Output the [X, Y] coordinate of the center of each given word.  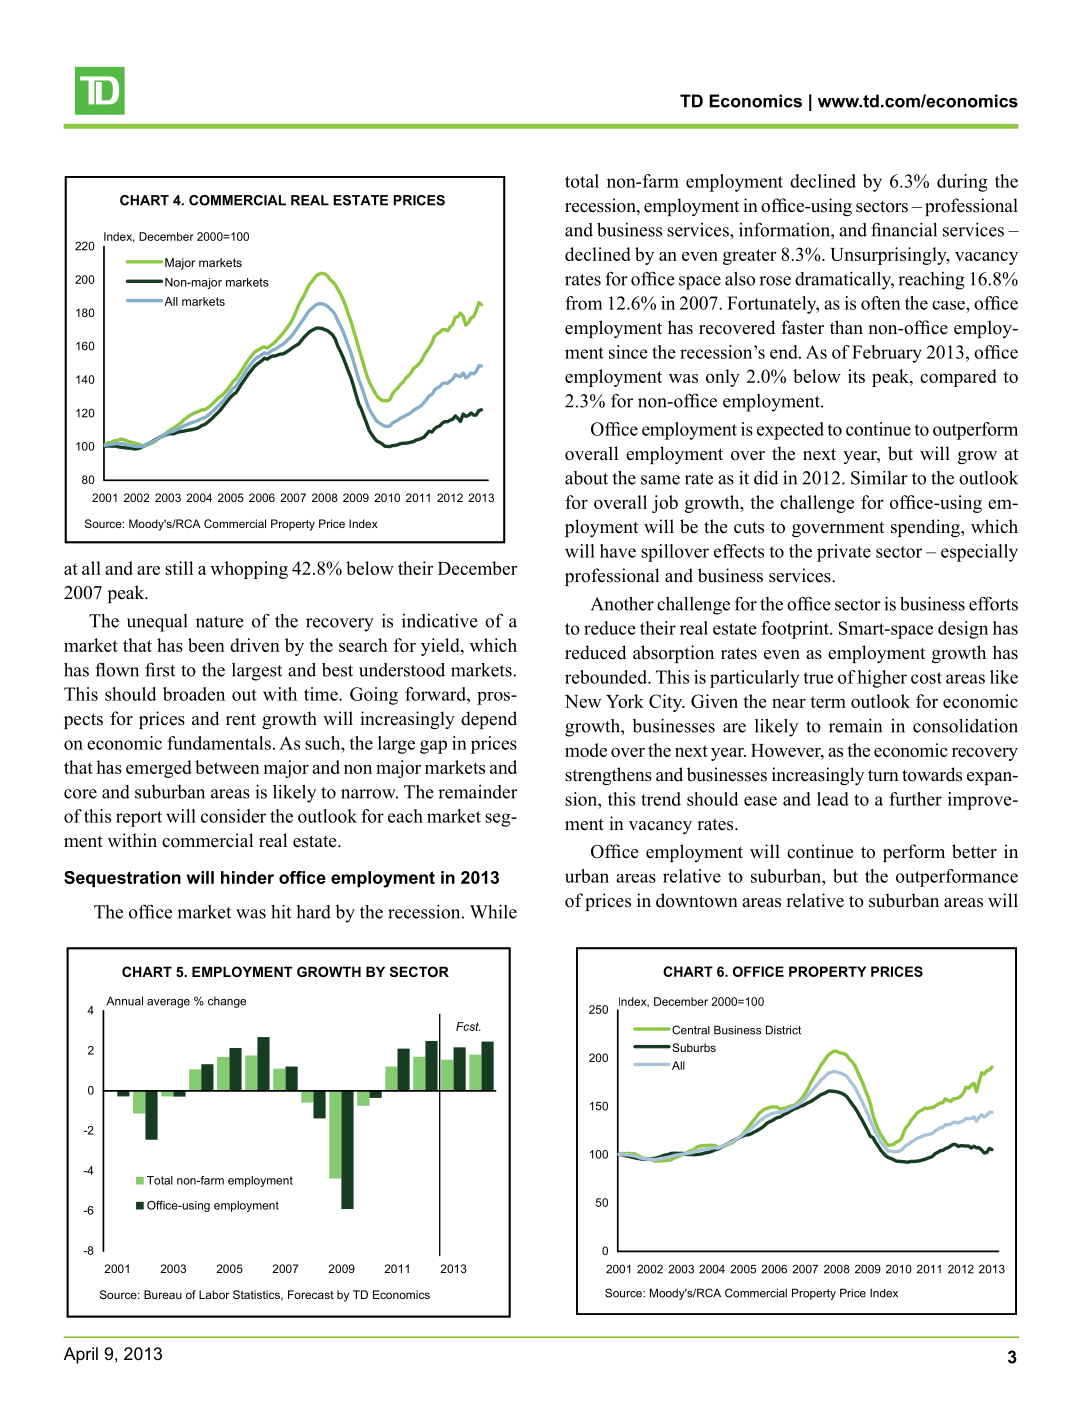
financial [904, 229]
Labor [214, 1294]
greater [750, 257]
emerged [159, 769]
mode [586, 750]
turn [883, 775]
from [584, 303]
